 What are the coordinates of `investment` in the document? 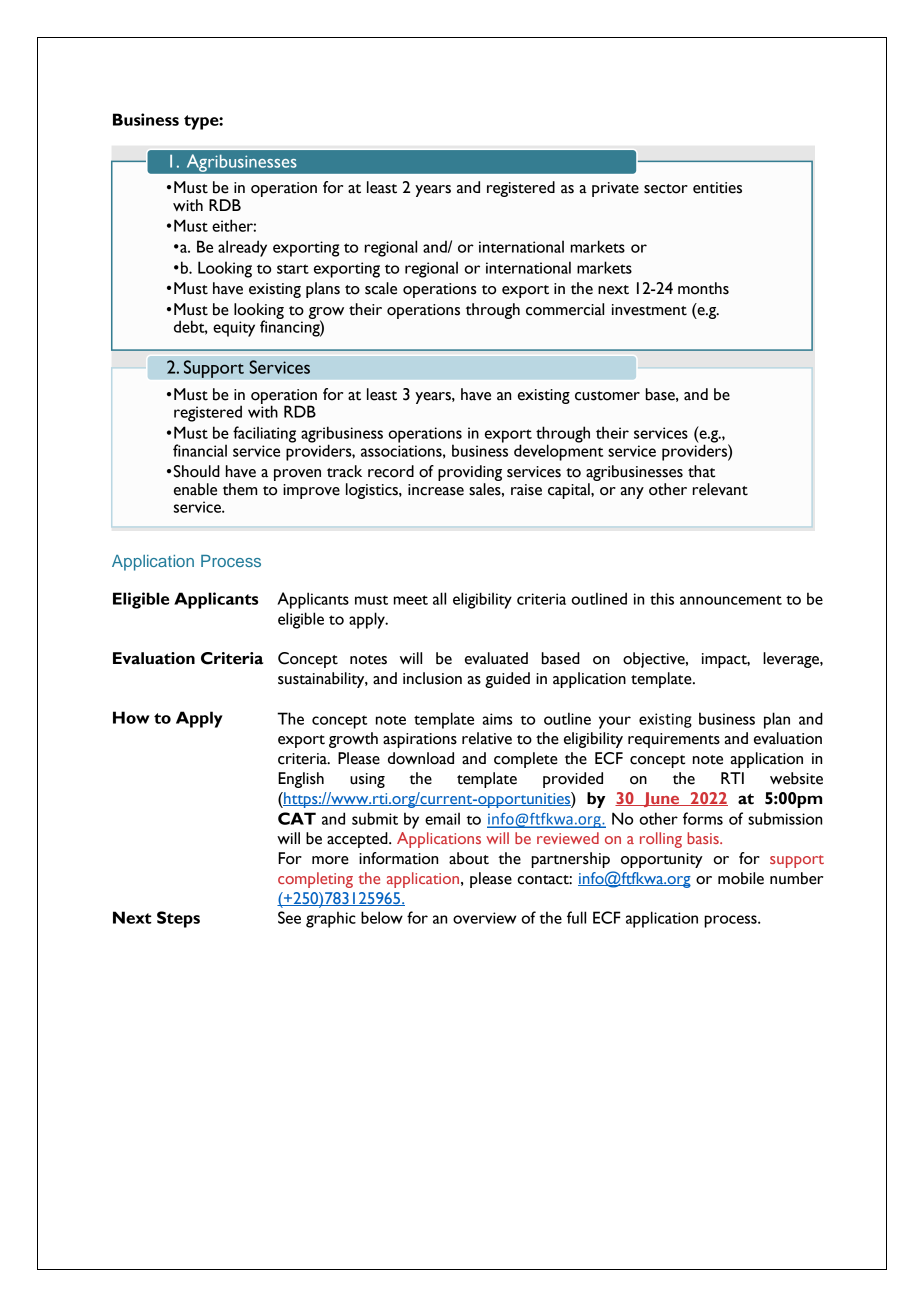 It's located at (649, 310).
